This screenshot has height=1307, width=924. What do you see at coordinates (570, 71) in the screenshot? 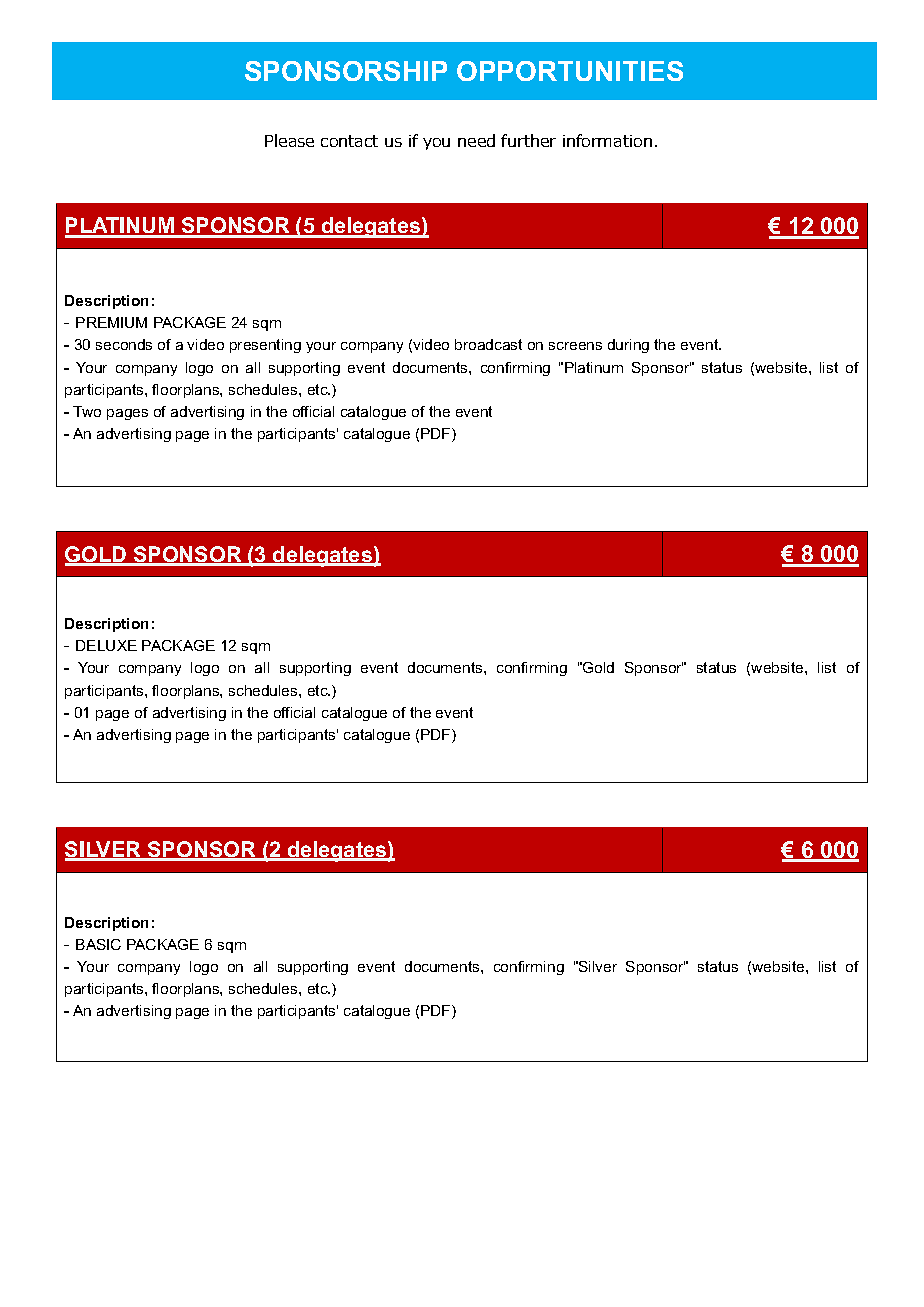
I see `OPPORTUNITIES` at bounding box center [570, 71].
